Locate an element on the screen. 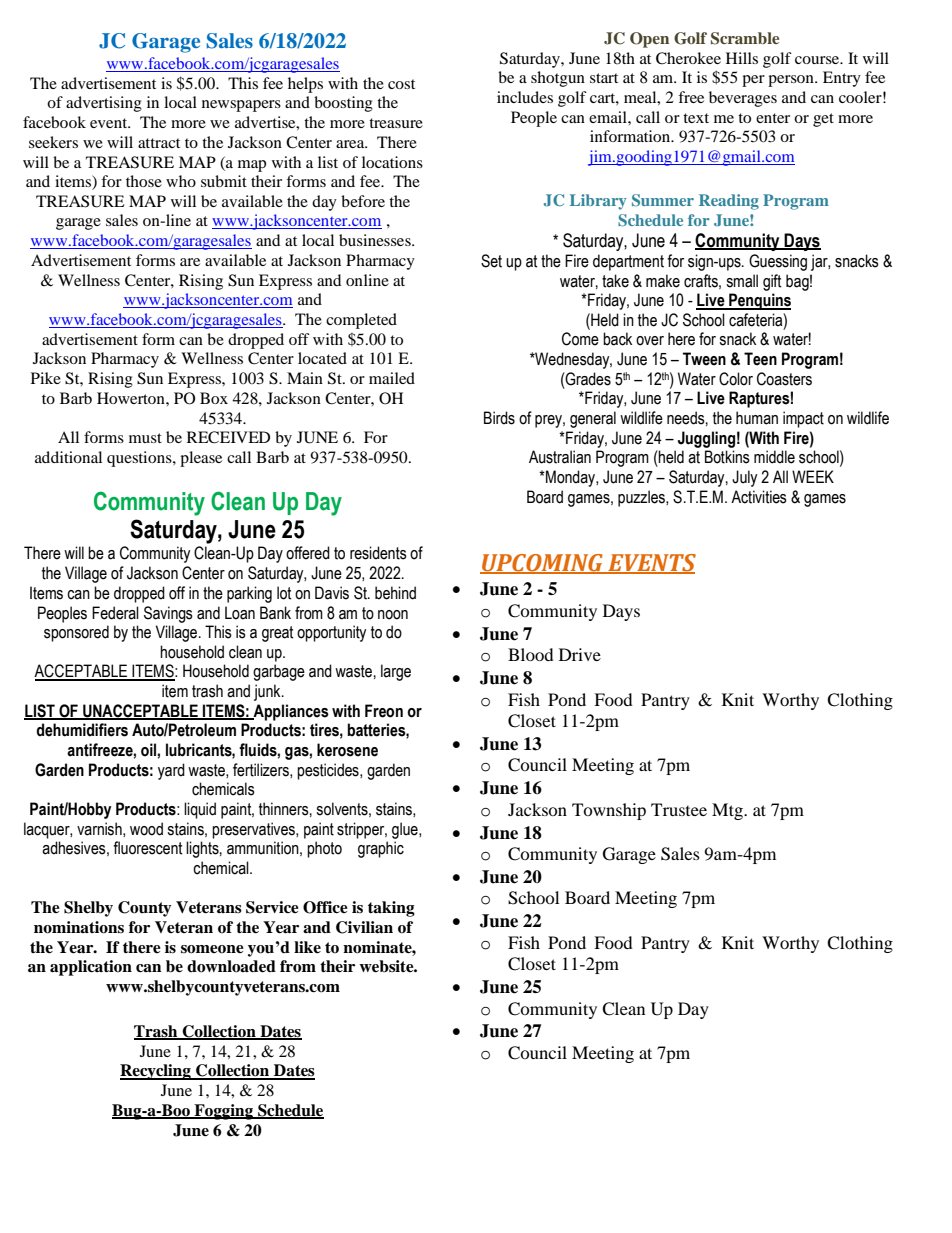  must is located at coordinates (145, 438).
